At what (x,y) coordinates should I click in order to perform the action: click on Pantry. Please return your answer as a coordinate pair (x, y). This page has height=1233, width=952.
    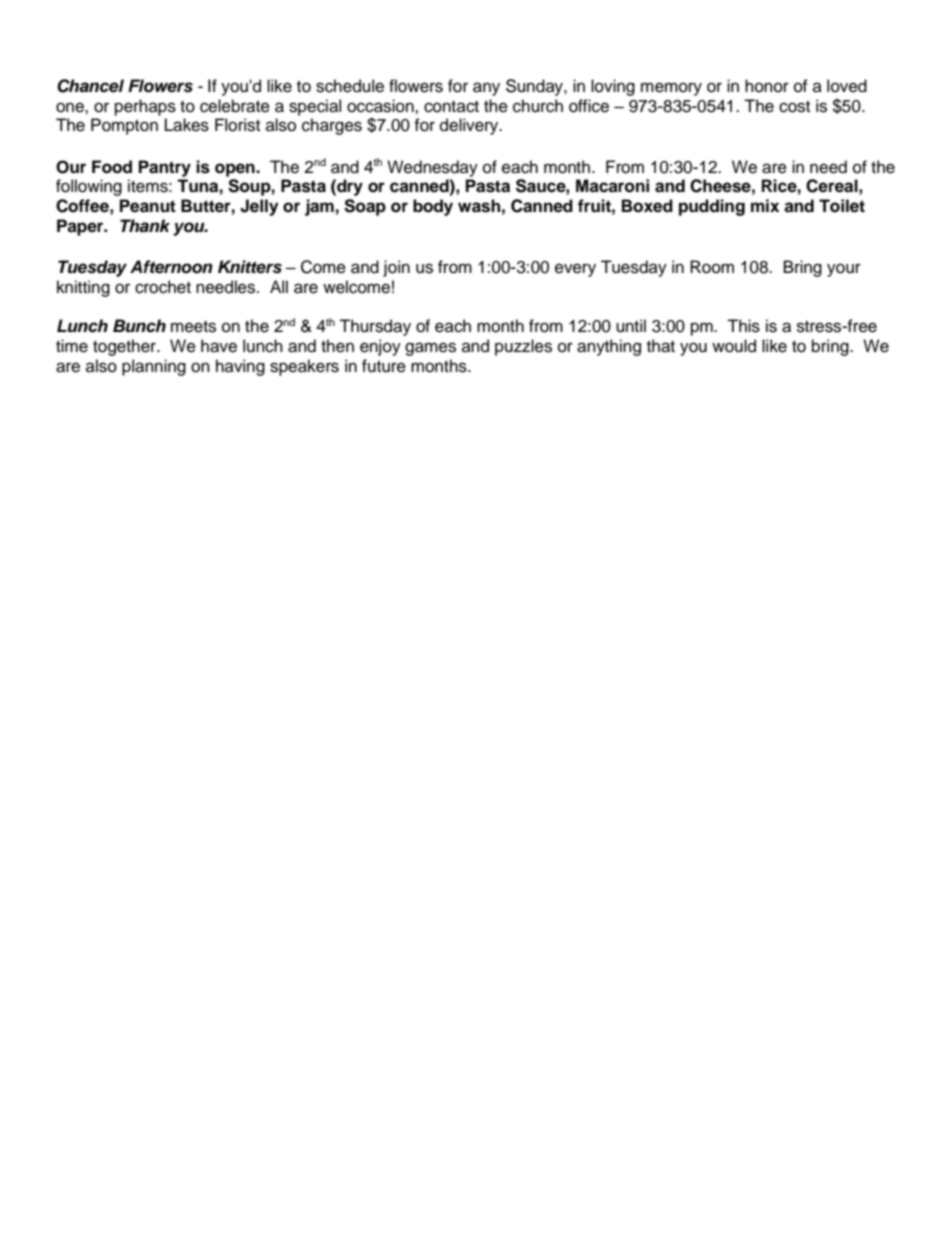
    Looking at the image, I should click on (165, 168).
